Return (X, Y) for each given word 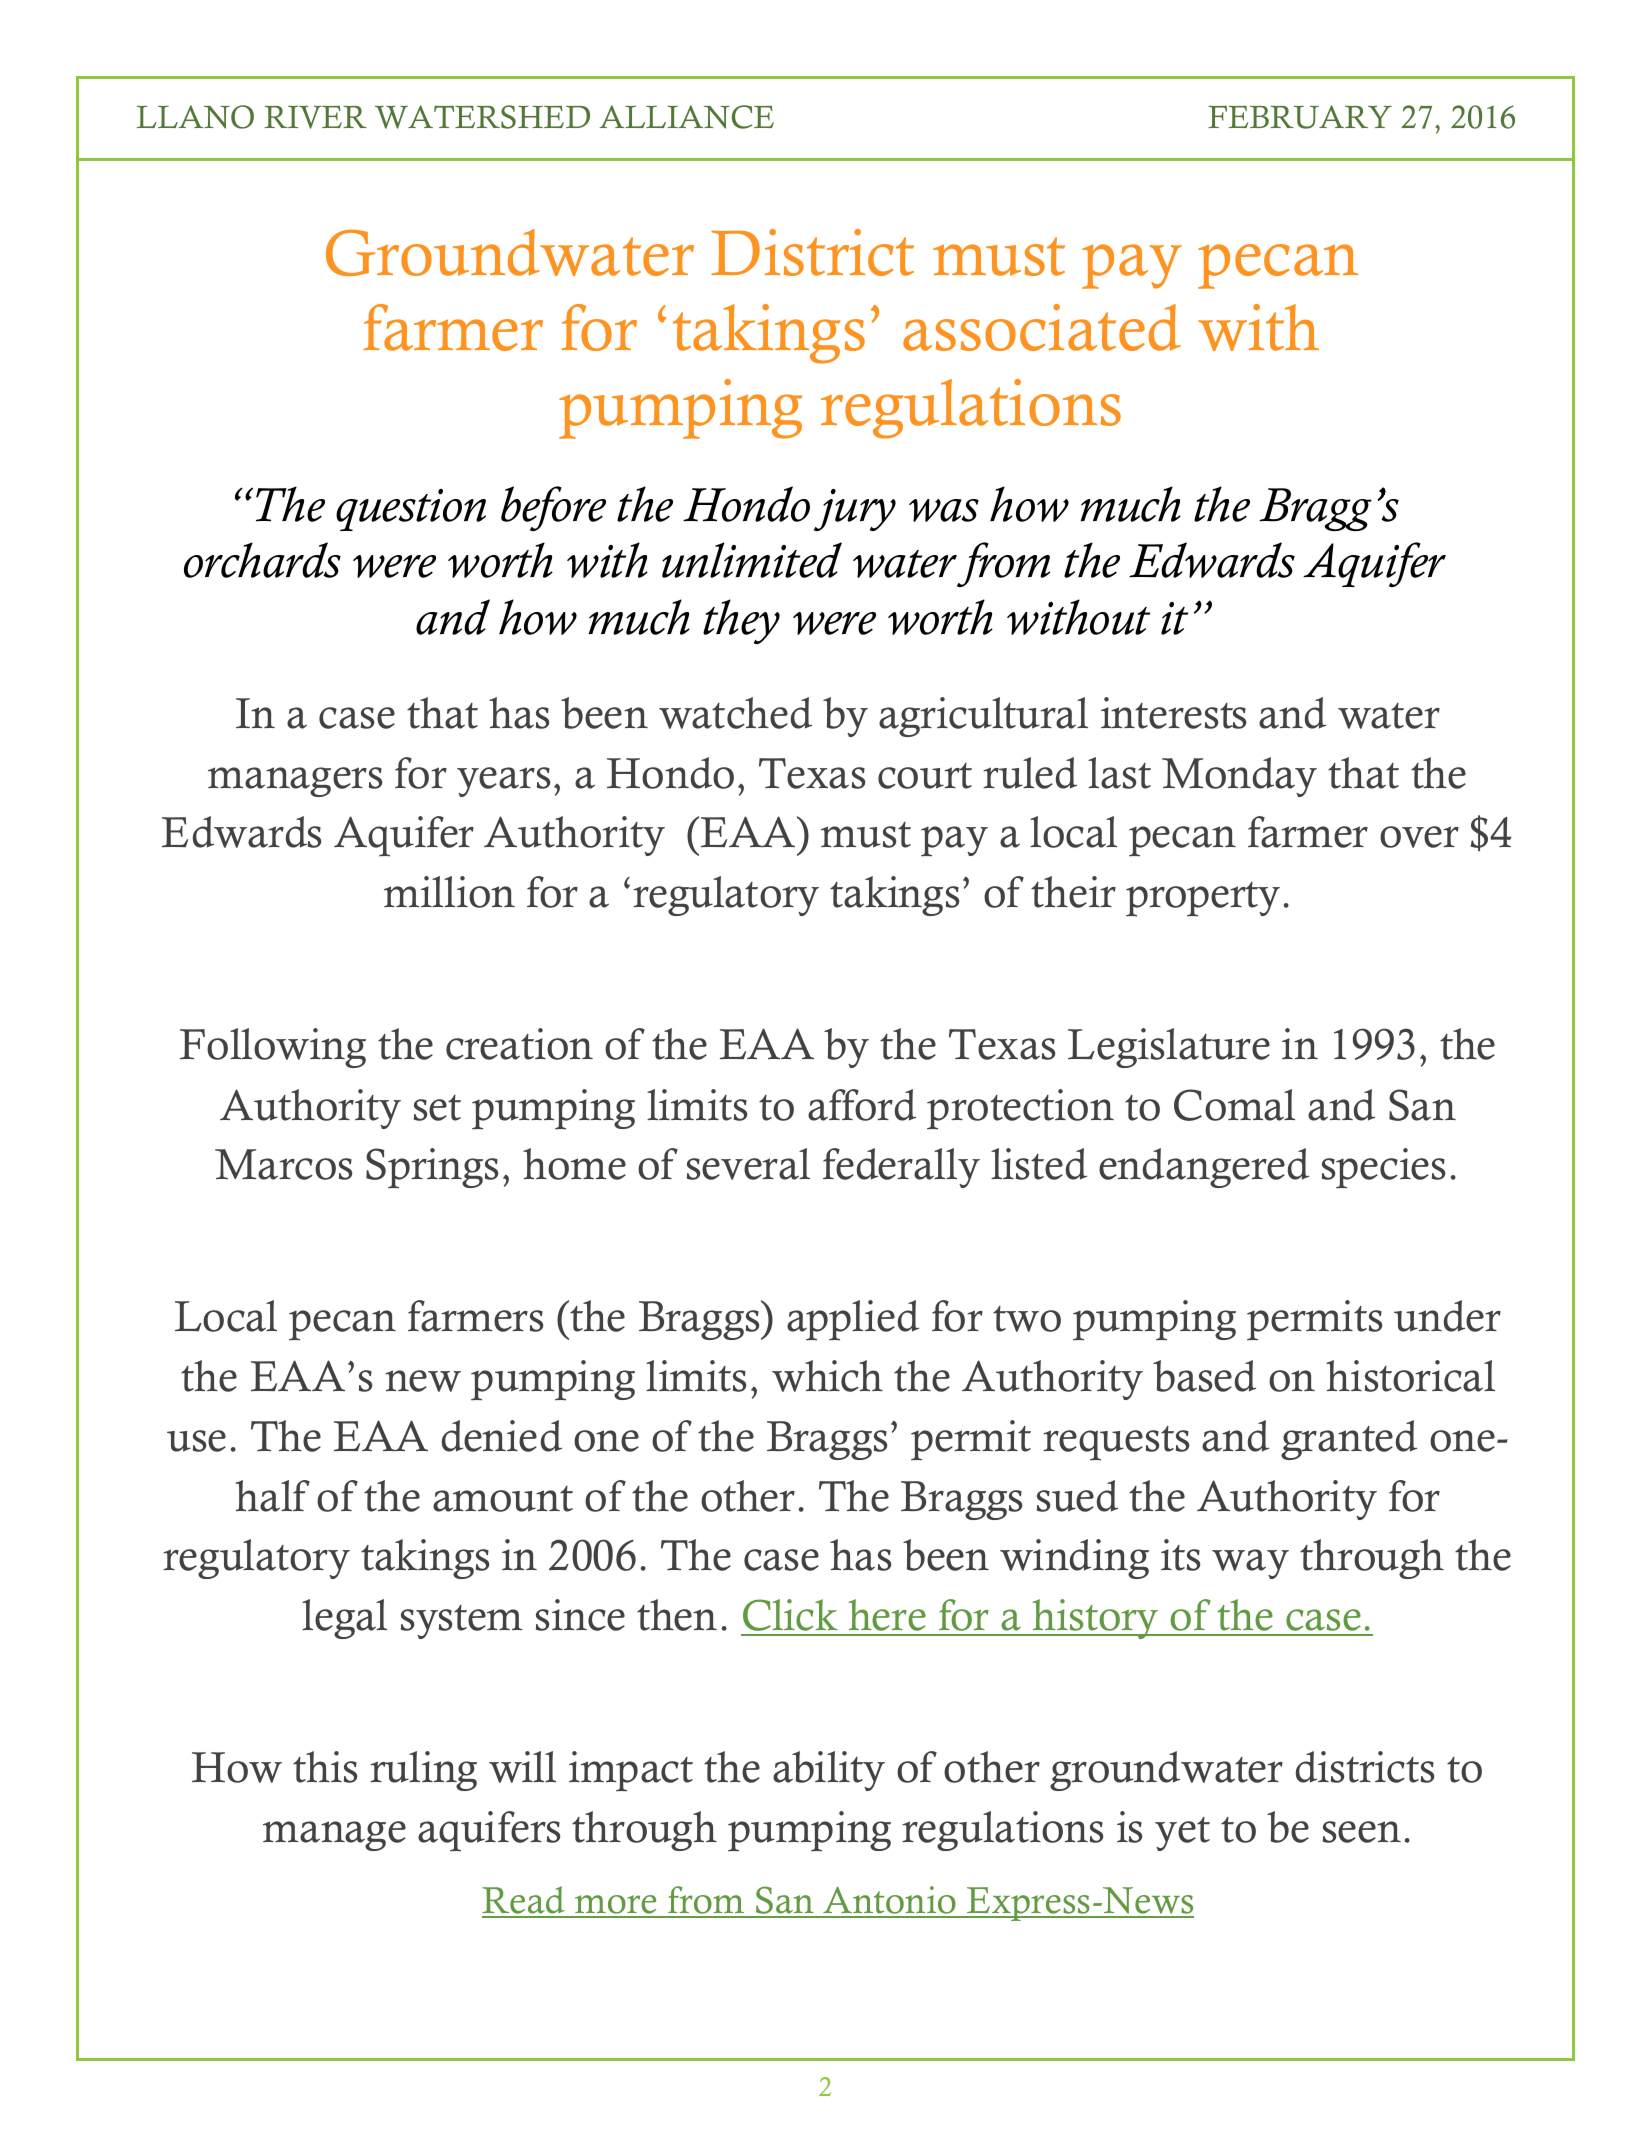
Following (273, 1048)
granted (1349, 1440)
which (827, 1376)
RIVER (315, 117)
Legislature (1169, 1048)
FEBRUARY (1300, 117)
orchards (262, 560)
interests (1173, 713)
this (325, 1767)
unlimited (752, 560)
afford (862, 1105)
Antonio (889, 1901)
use (196, 1441)
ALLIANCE (686, 117)
